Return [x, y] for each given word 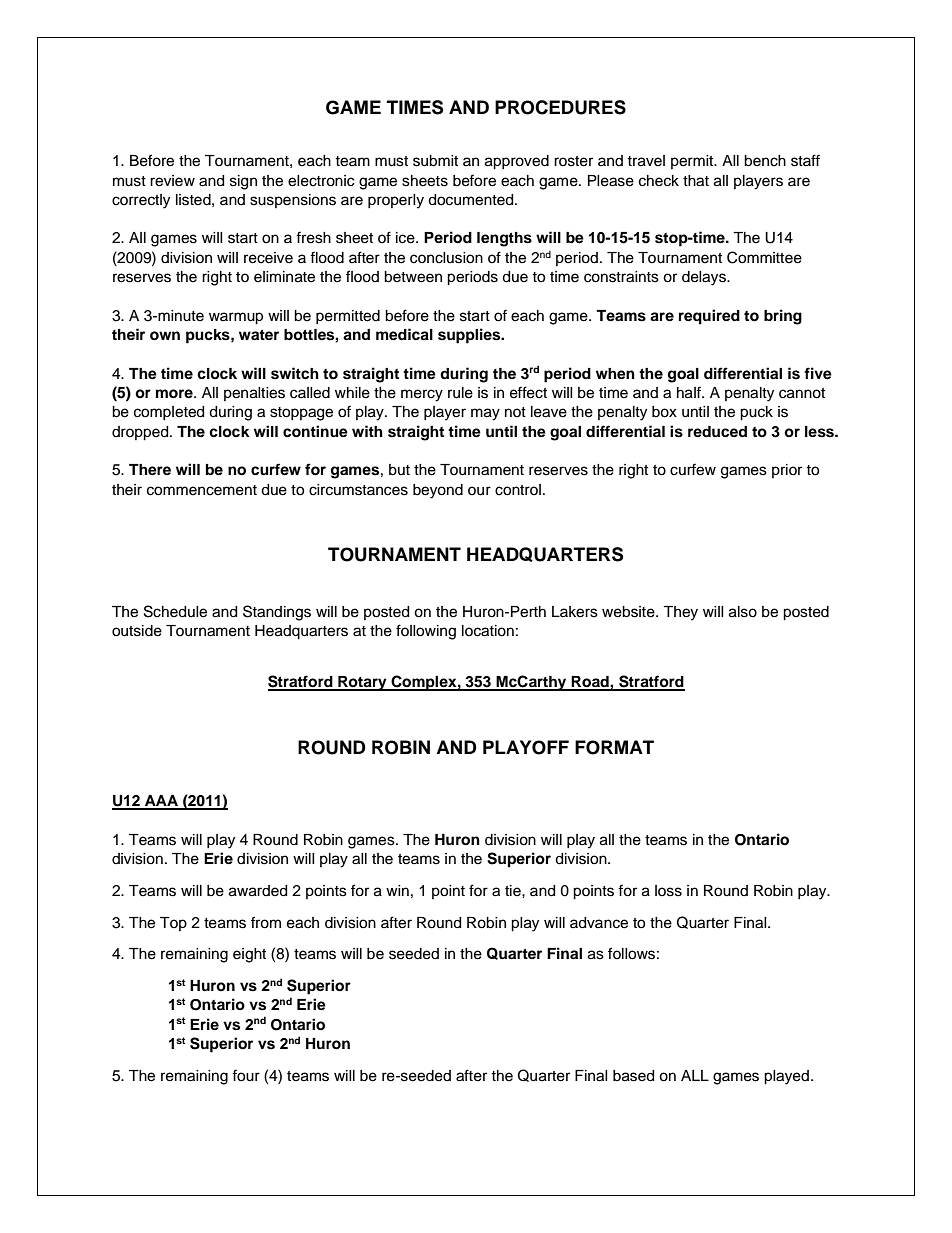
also [743, 612]
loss [668, 891]
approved [517, 162]
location [488, 631]
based [633, 1076]
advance [599, 923]
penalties [254, 394]
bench [765, 161]
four [246, 1075]
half [690, 392]
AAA [162, 802]
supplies [470, 336]
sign [243, 182]
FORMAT [614, 747]
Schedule [175, 611]
